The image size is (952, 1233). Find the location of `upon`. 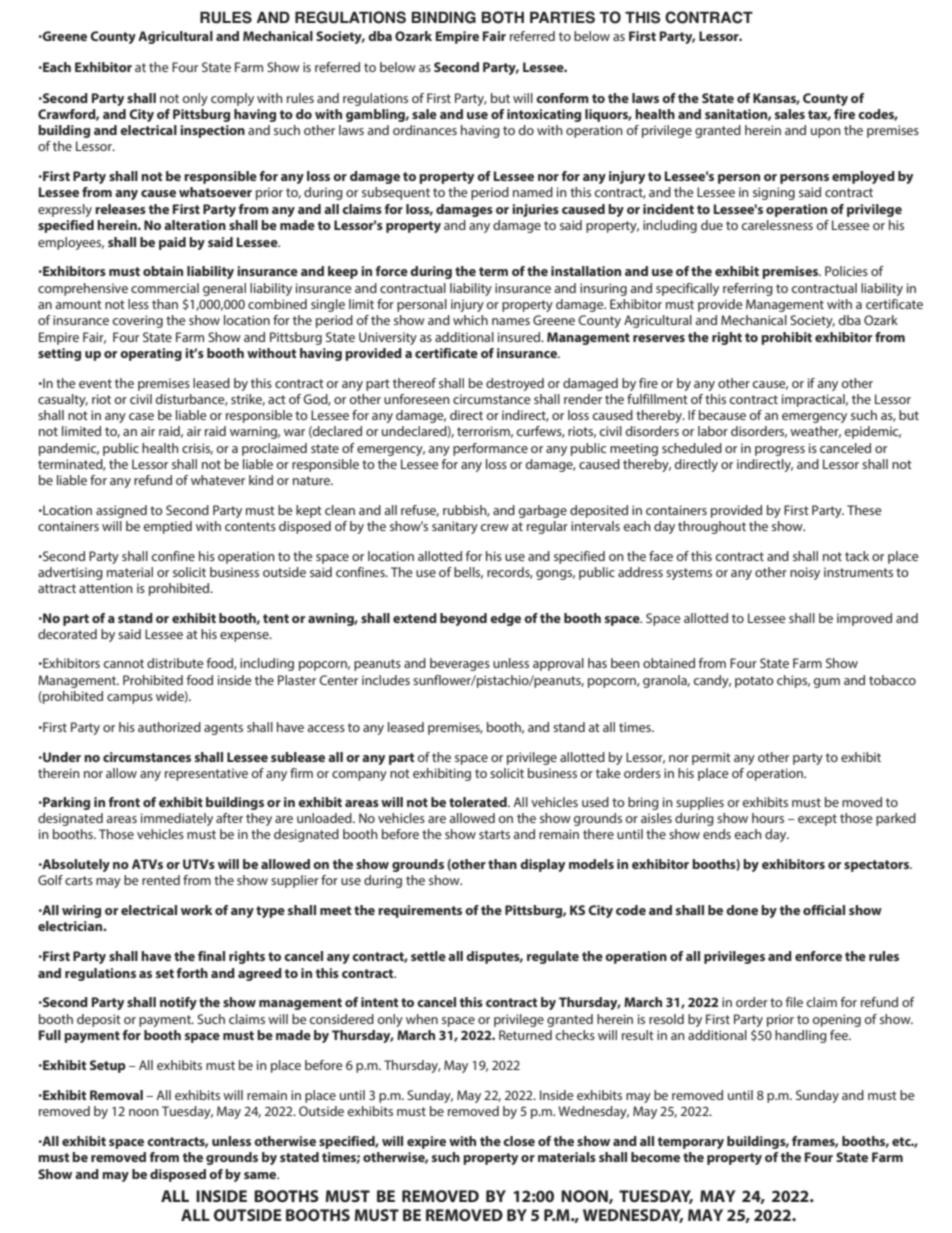

upon is located at coordinates (826, 133).
